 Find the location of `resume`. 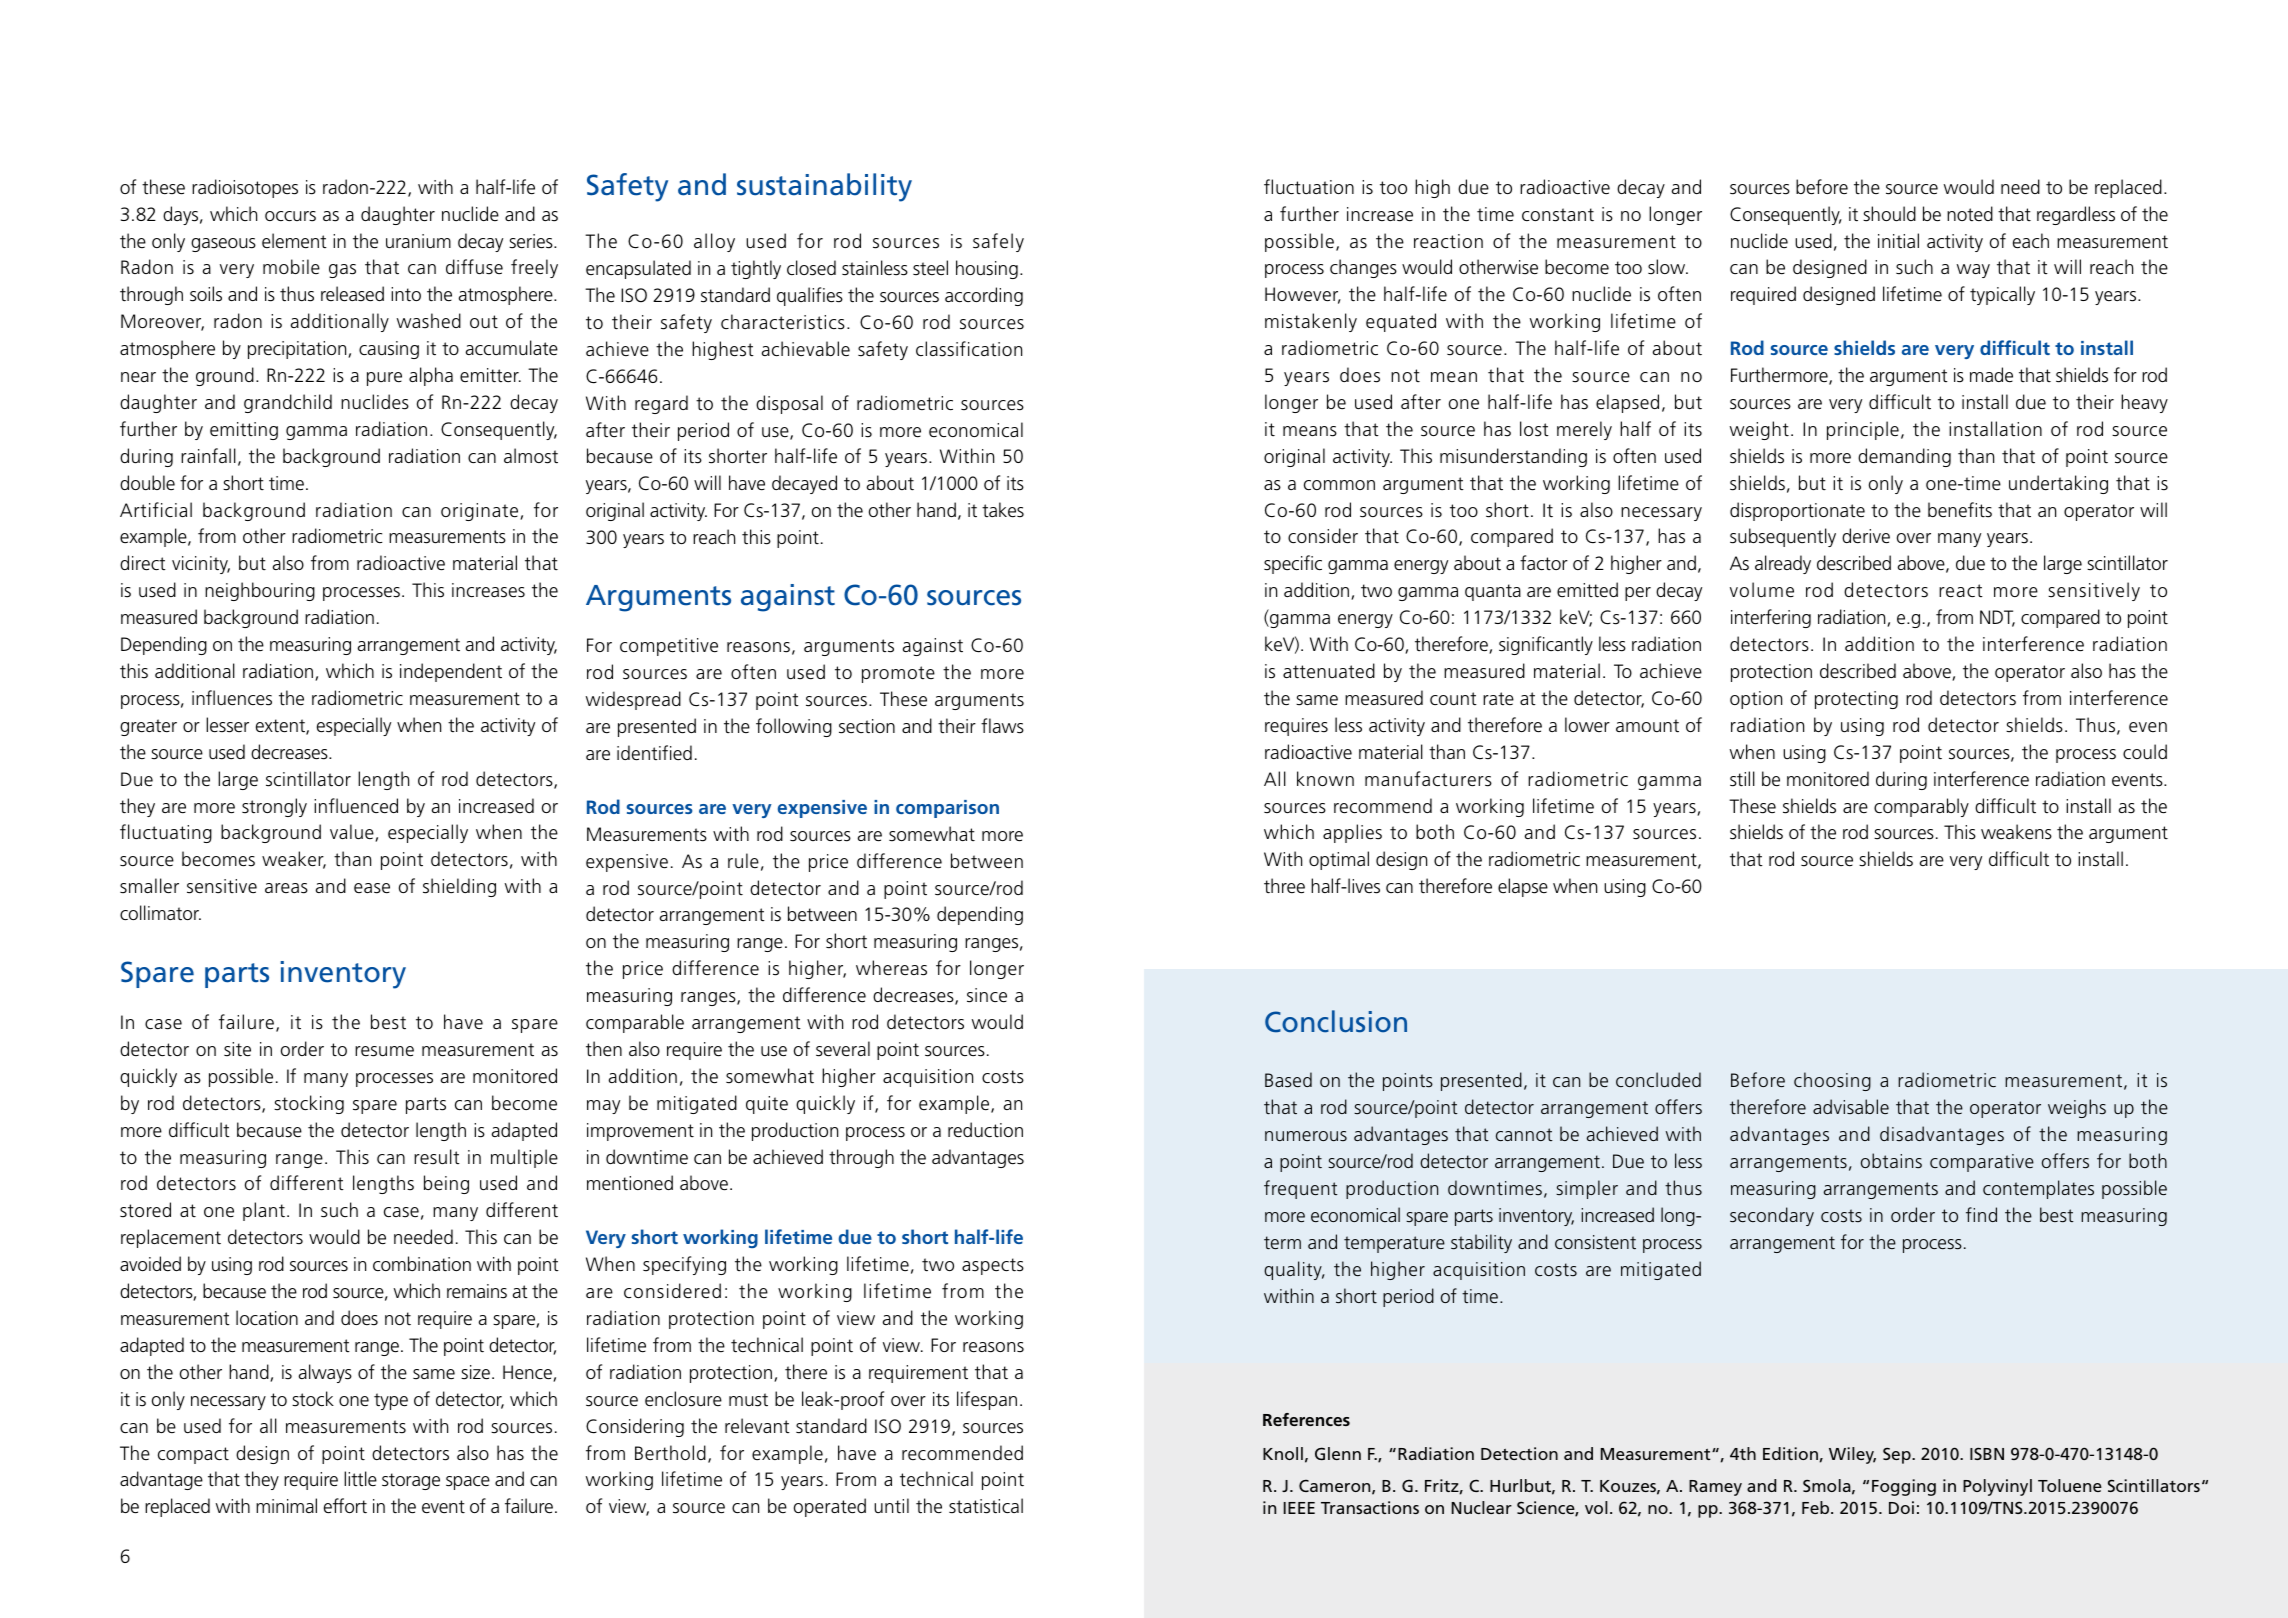

resume is located at coordinates (384, 1051).
